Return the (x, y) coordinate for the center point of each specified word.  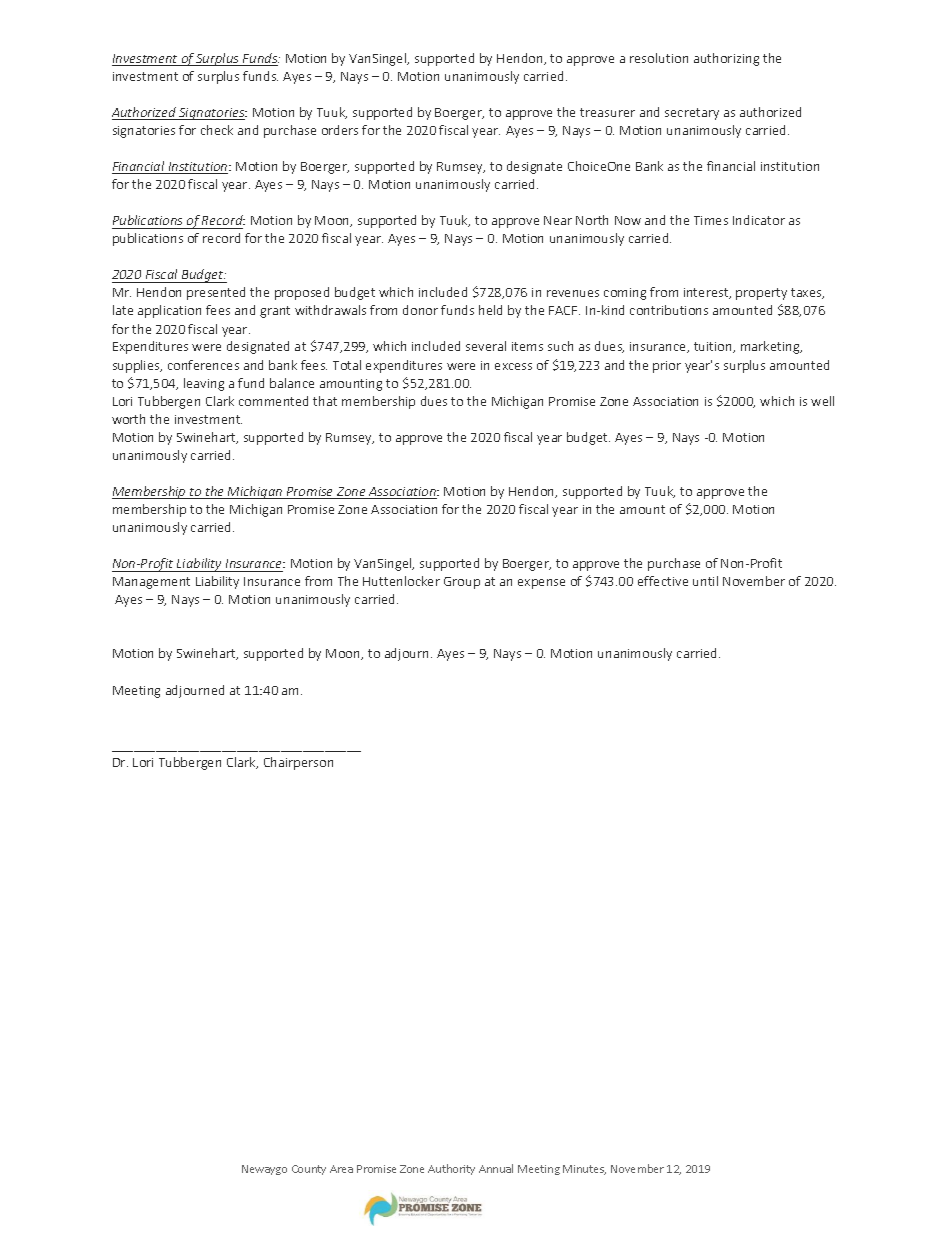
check (217, 130)
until (705, 581)
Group (462, 583)
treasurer (607, 112)
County (309, 1170)
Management (151, 583)
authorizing (726, 59)
